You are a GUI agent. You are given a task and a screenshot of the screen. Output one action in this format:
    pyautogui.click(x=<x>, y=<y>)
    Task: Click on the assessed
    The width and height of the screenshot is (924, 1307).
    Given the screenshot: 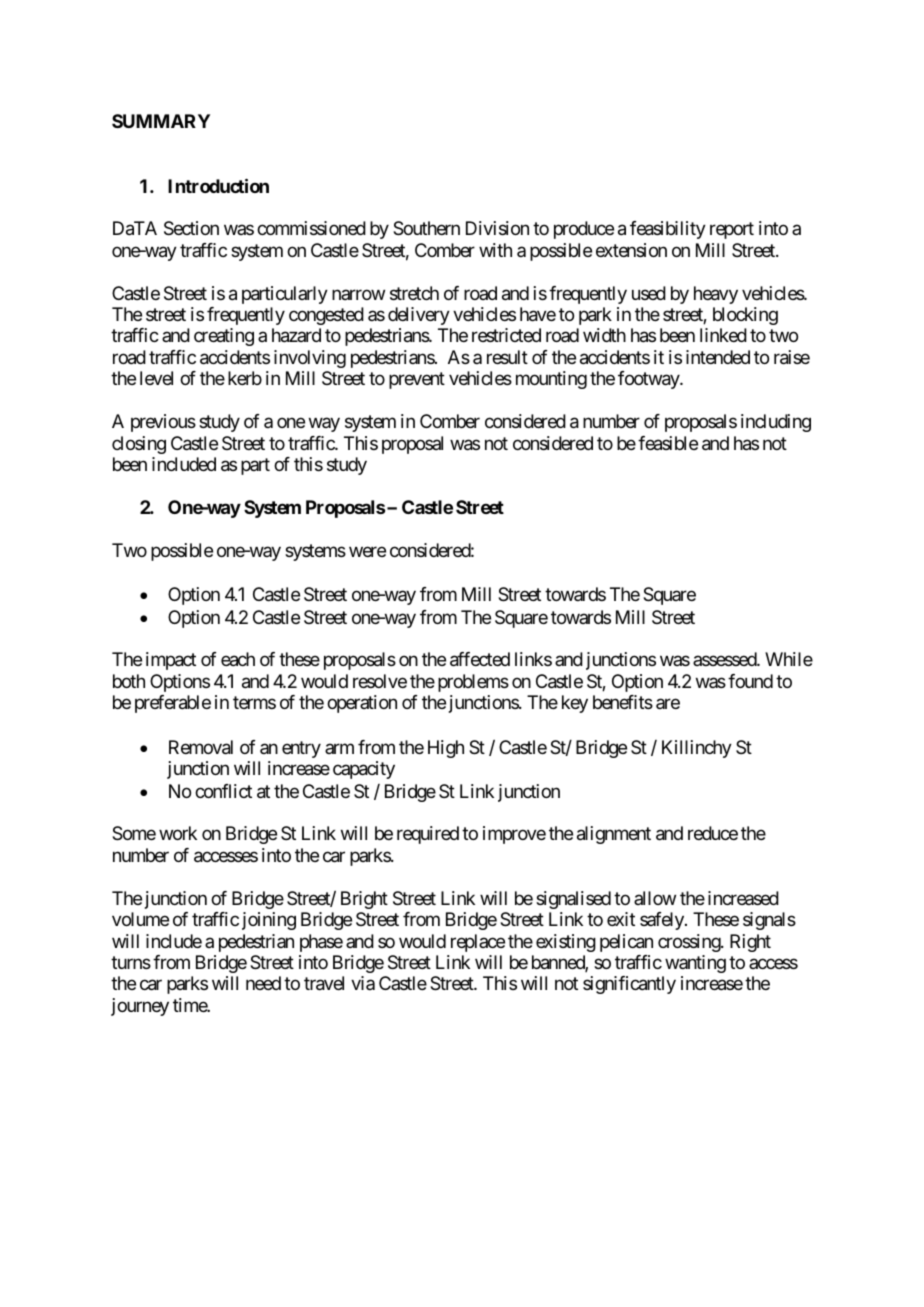 What is the action you would take?
    pyautogui.click(x=725, y=659)
